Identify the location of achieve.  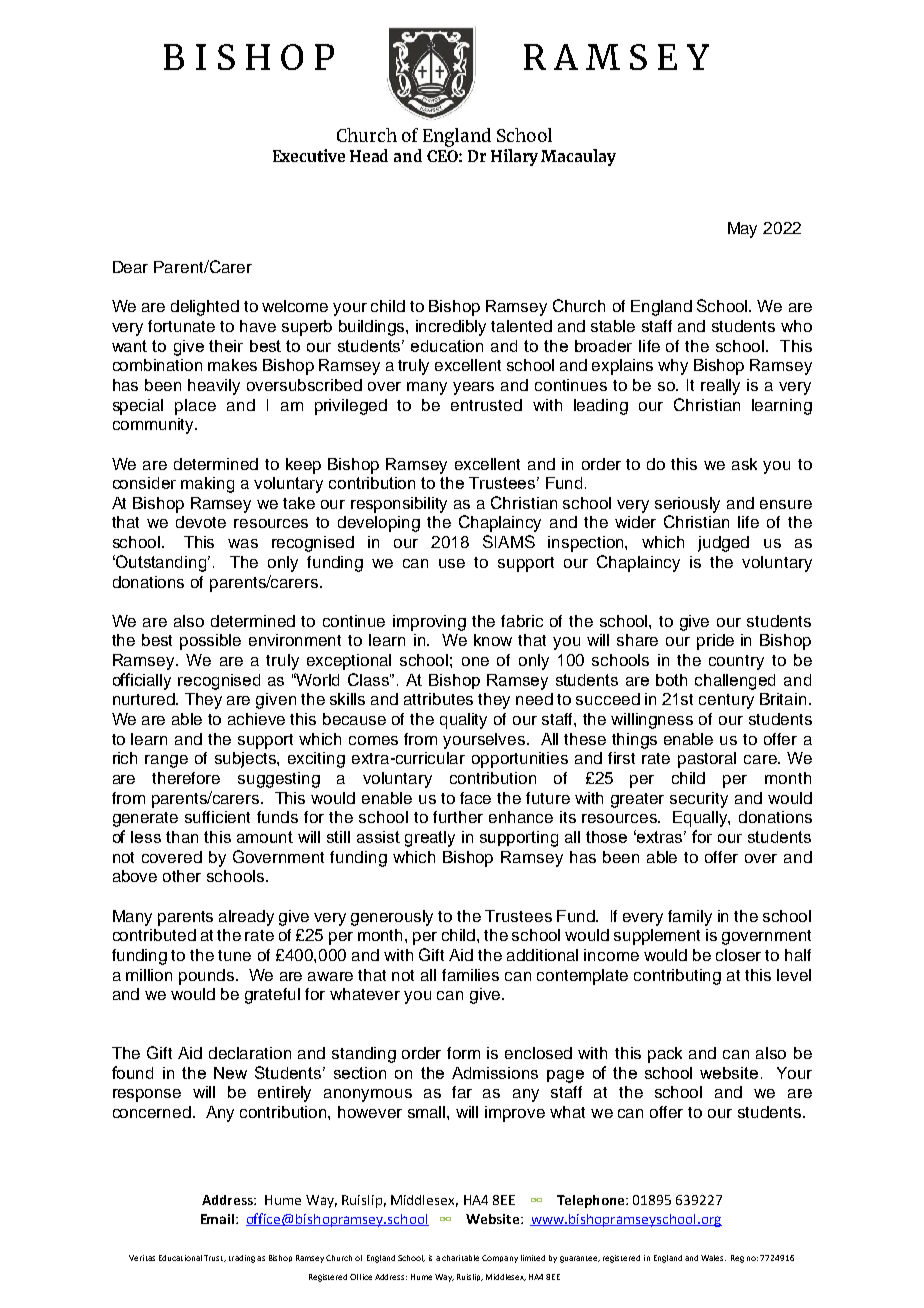
(256, 719).
